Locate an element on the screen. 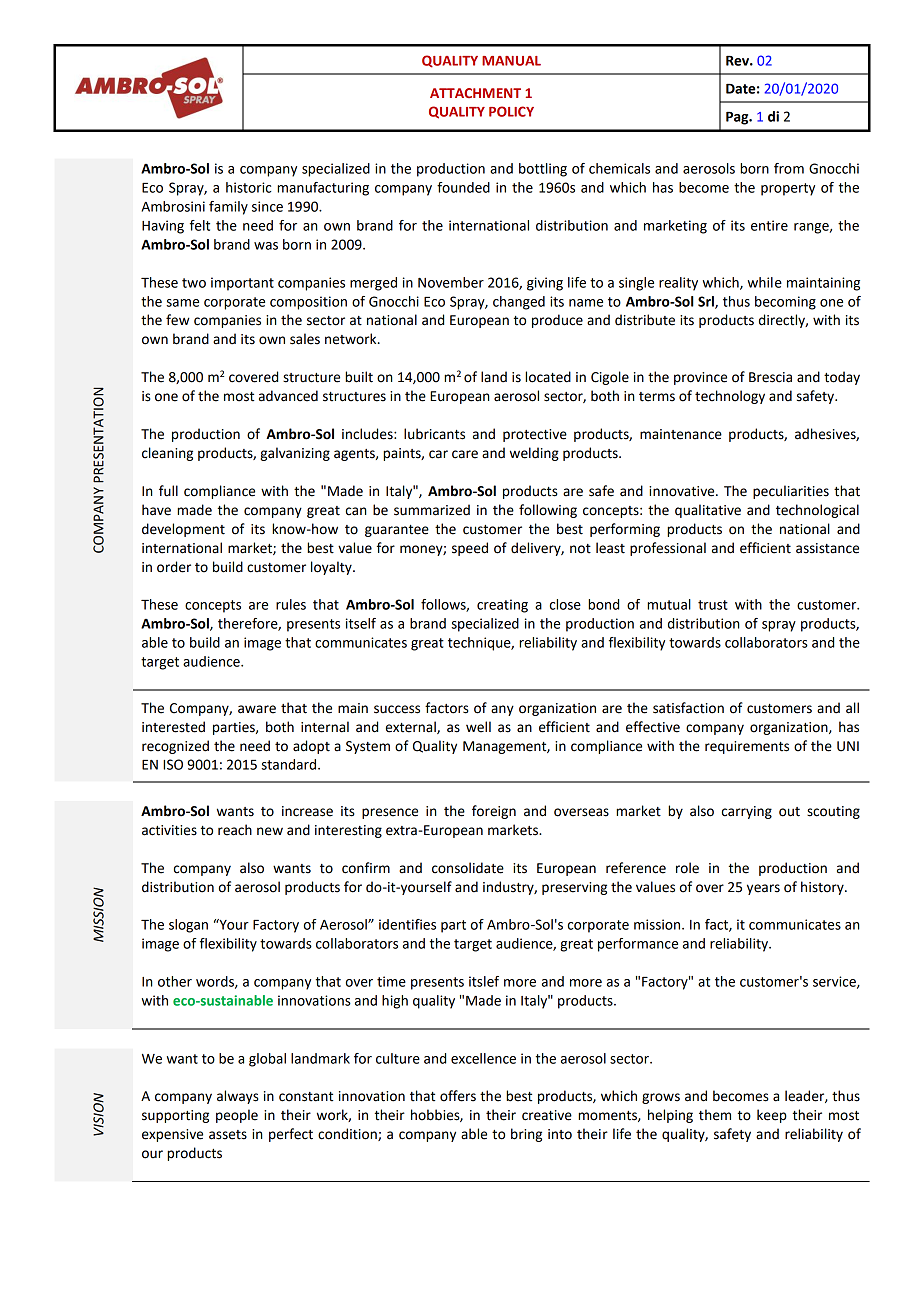 This screenshot has height=1308, width=924. keep is located at coordinates (772, 1116).
